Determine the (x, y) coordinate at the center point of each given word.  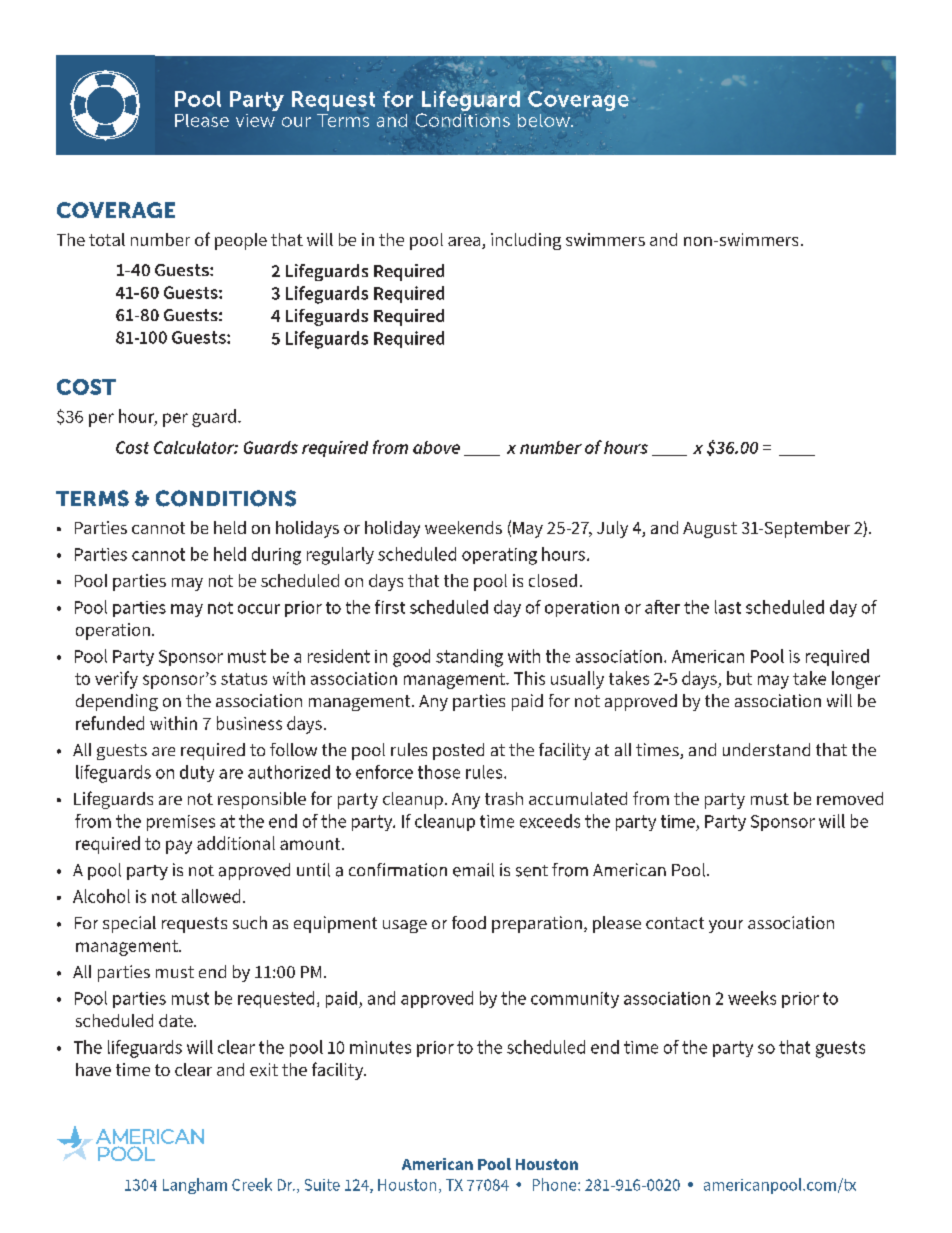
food (469, 922)
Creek (252, 1184)
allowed (211, 896)
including (526, 241)
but (739, 678)
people (241, 241)
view (255, 120)
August (710, 530)
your (726, 926)
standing (469, 658)
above (436, 447)
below (545, 120)
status (244, 679)
